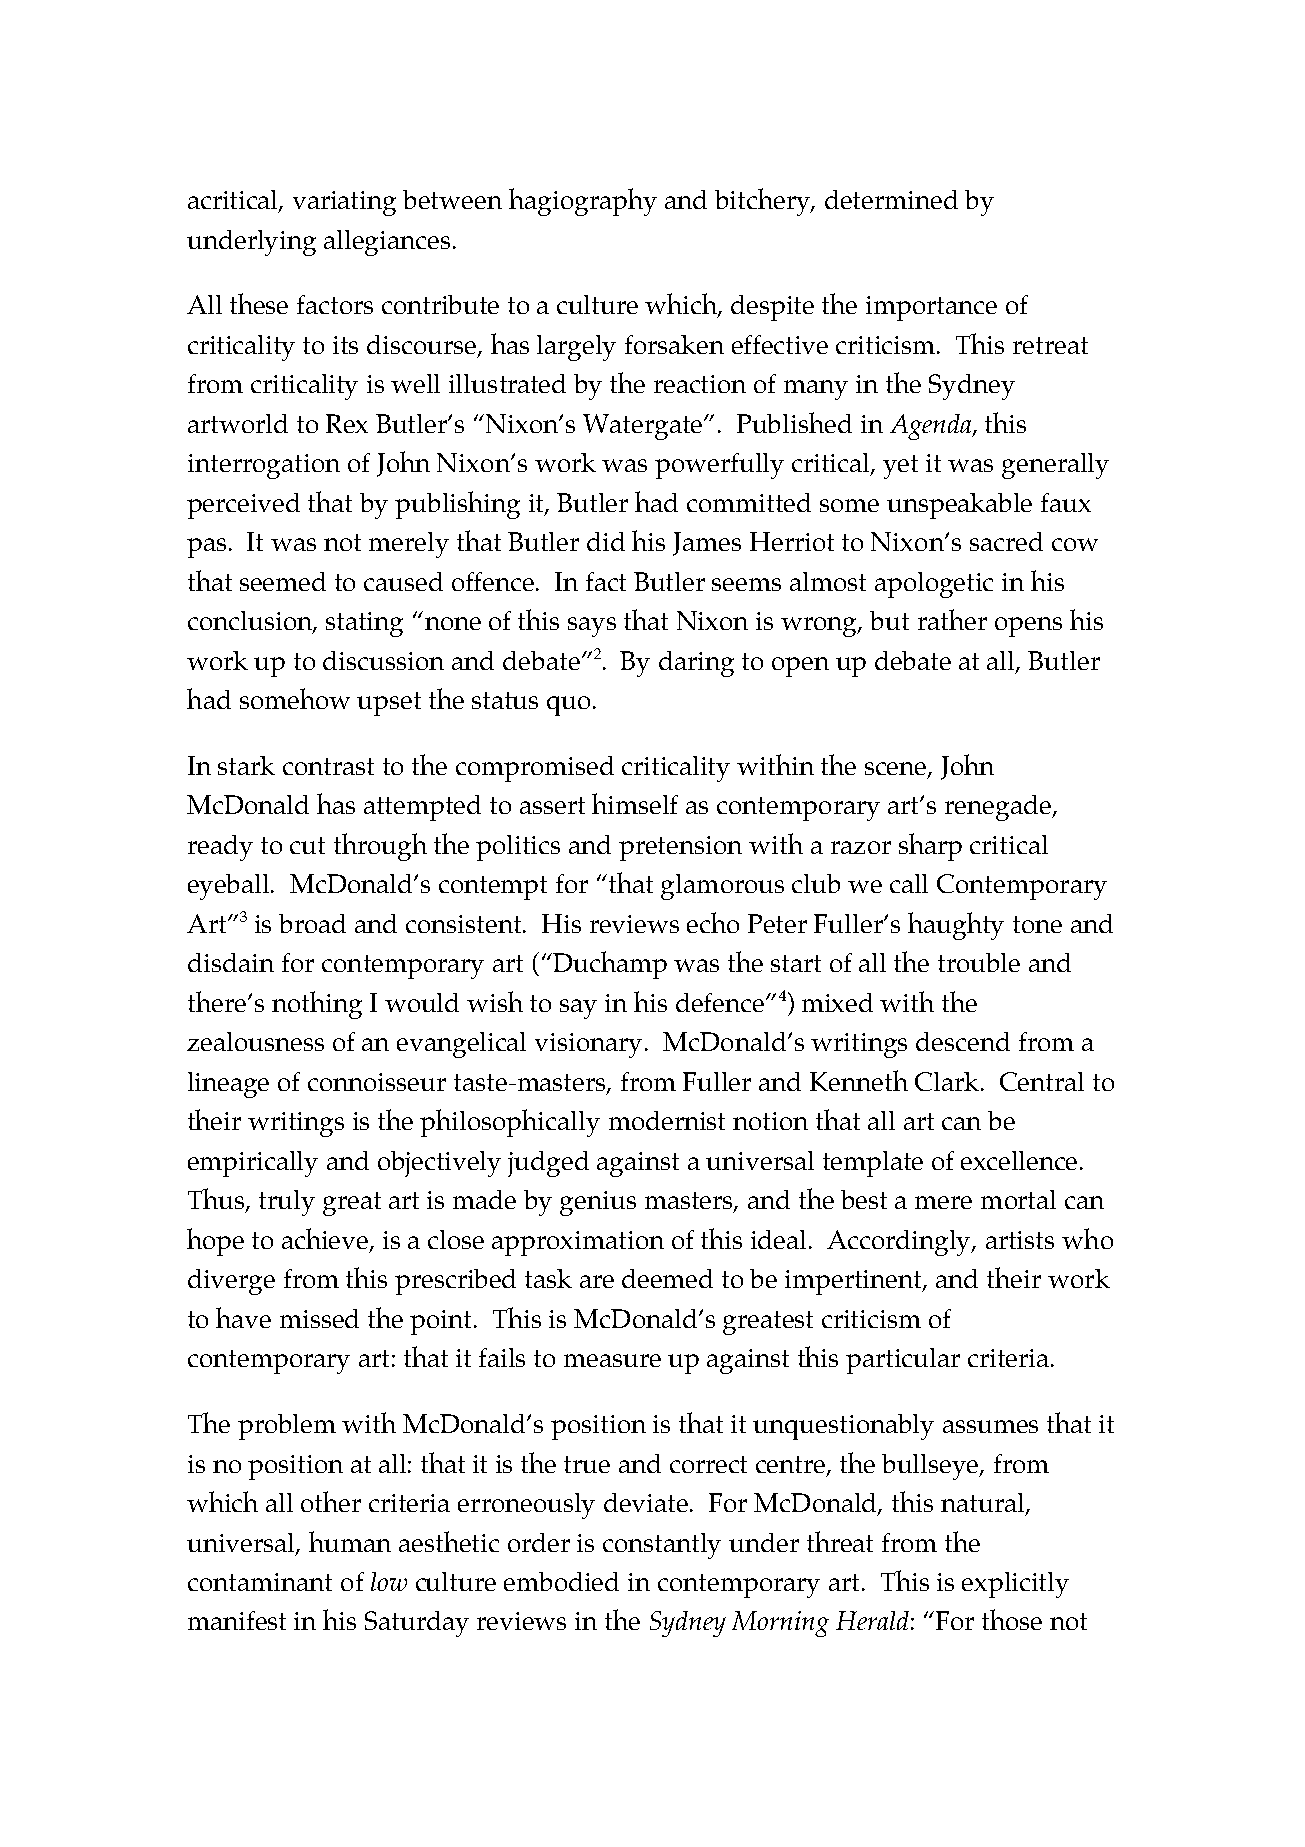  I want to click on excellence, so click(1021, 1160).
